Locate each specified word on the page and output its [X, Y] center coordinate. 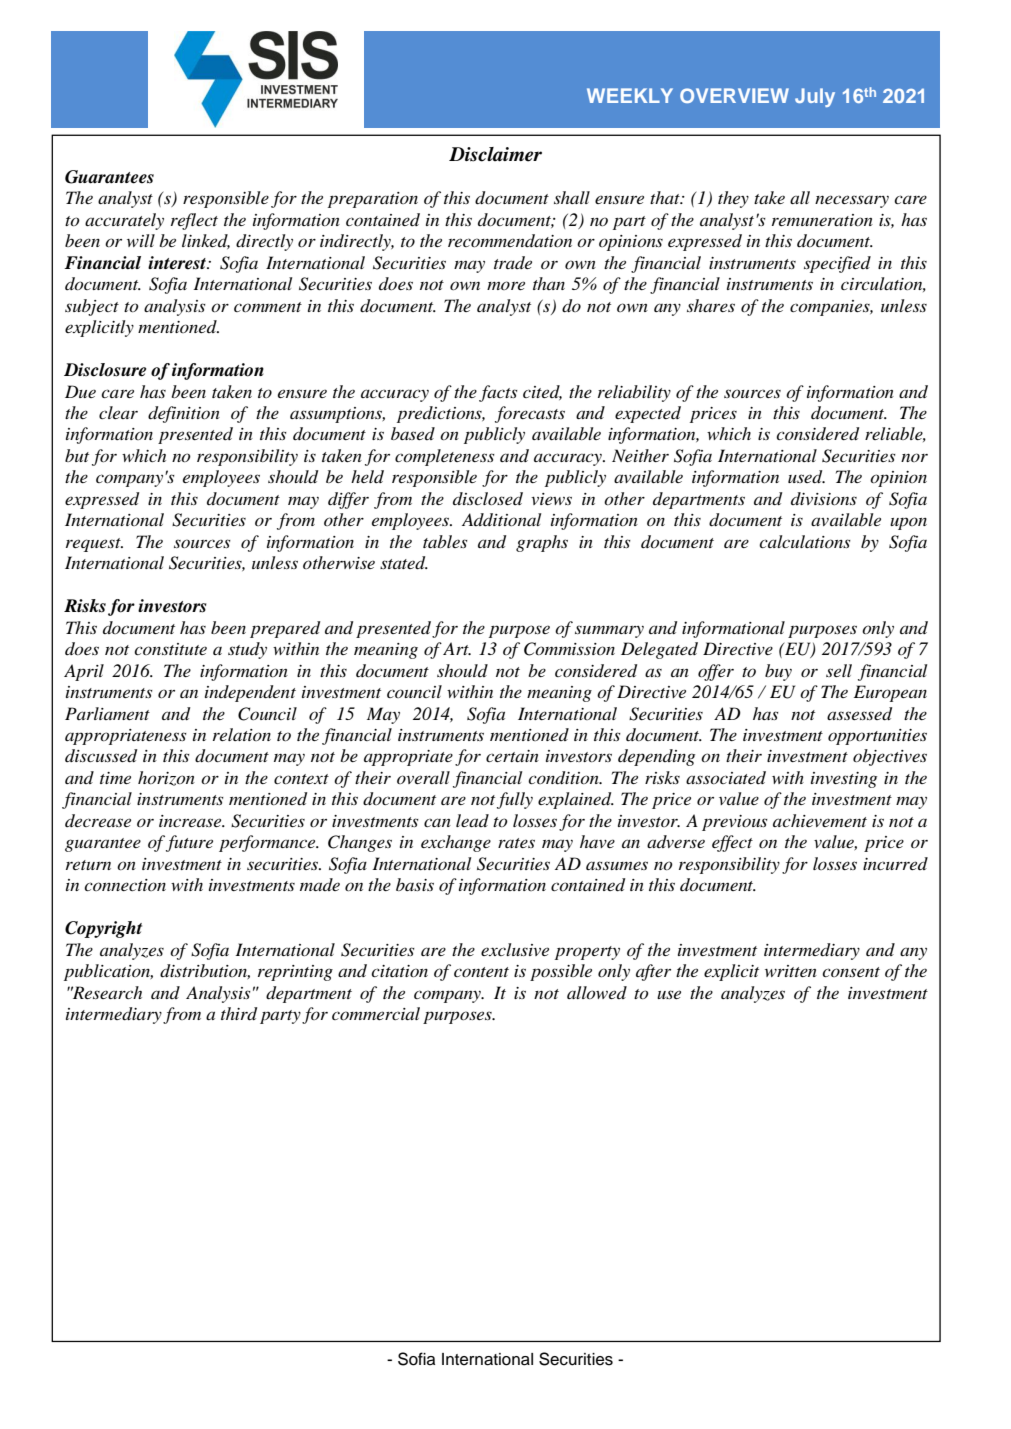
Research [106, 992]
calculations [805, 541]
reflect [194, 221]
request [94, 545]
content [481, 972]
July [815, 97]
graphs [542, 543]
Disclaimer [495, 154]
